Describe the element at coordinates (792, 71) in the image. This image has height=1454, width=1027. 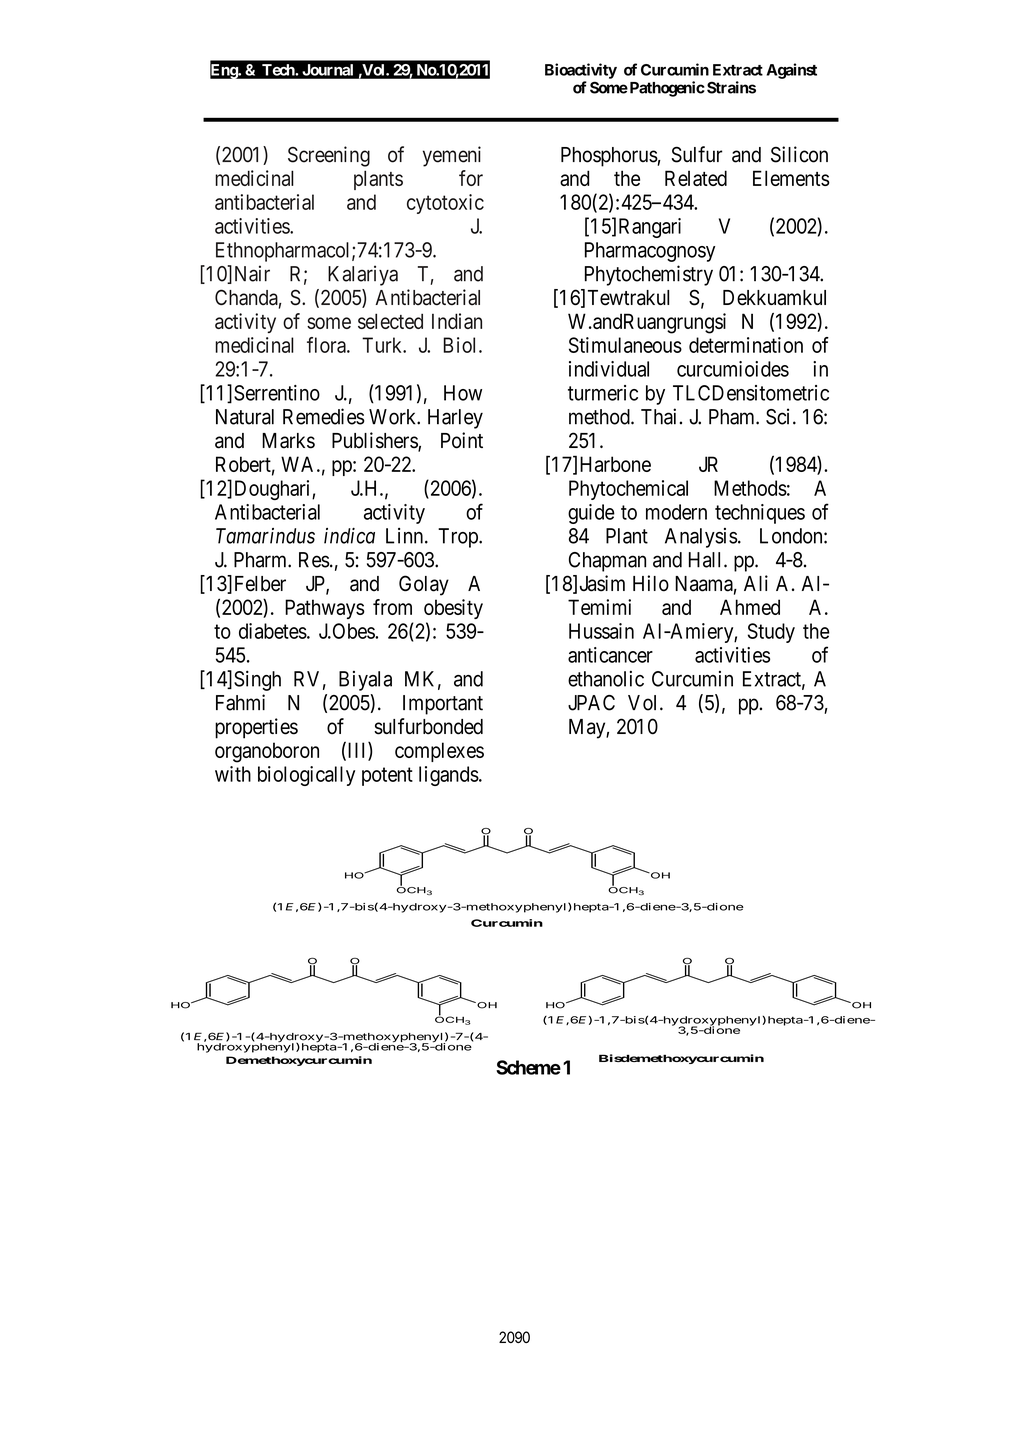
I see `Against` at that location.
